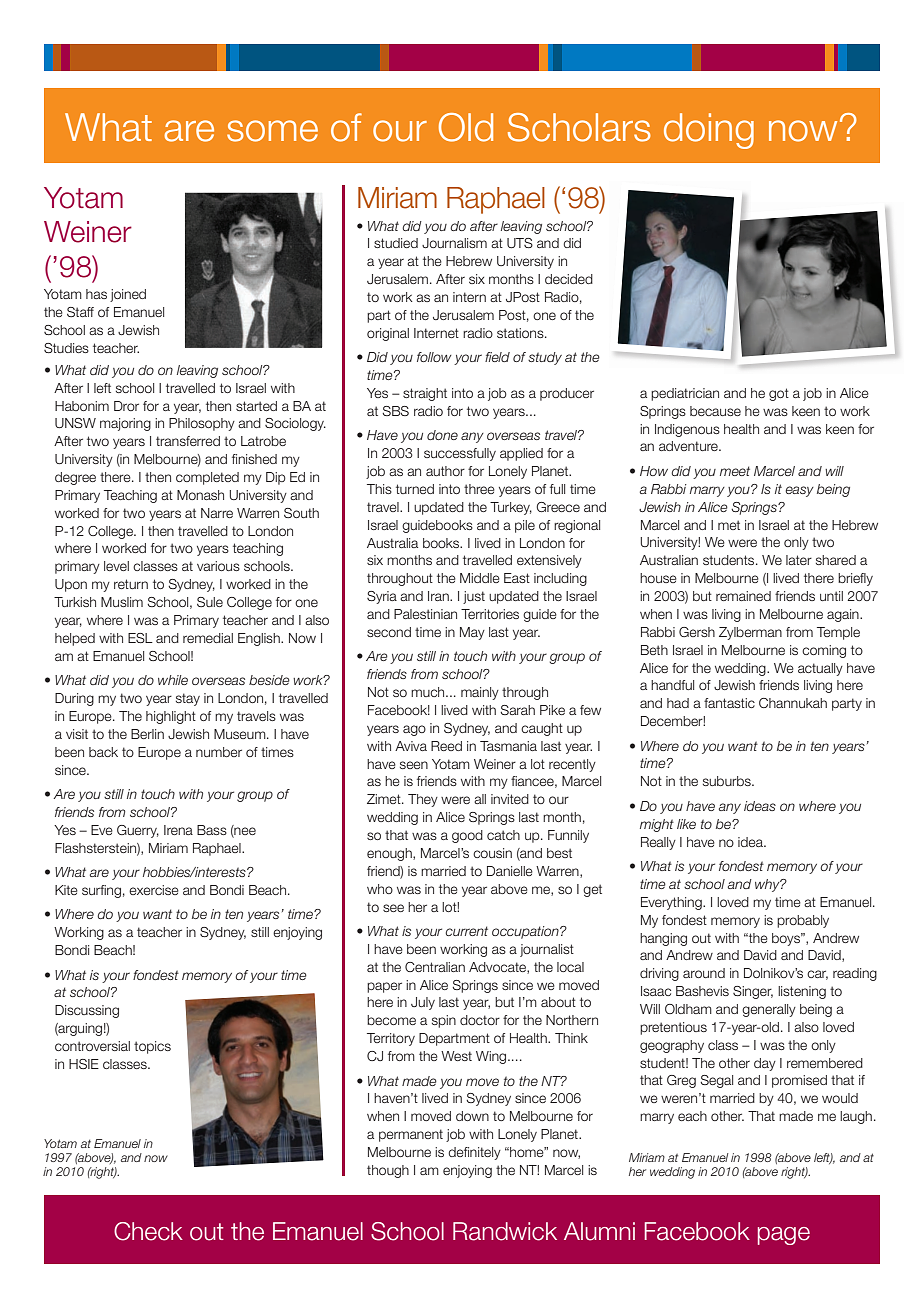  What do you see at coordinates (751, 842) in the document?
I see `idea` at bounding box center [751, 842].
